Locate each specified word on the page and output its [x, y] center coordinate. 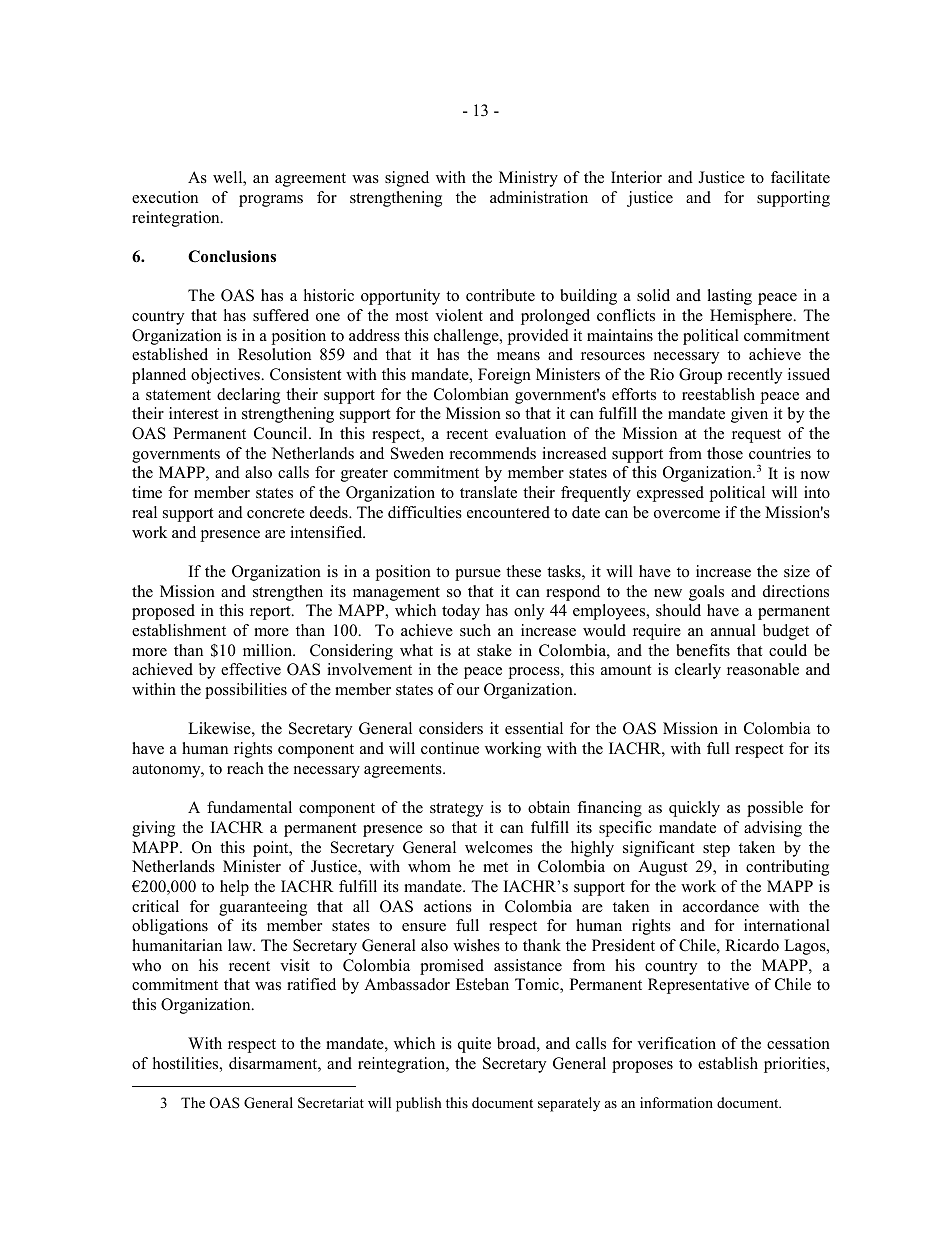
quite [474, 1045]
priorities [796, 1065]
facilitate [800, 177]
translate [488, 492]
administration [539, 197]
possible [775, 809]
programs [271, 201]
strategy [456, 810]
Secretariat [331, 1103]
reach [245, 768]
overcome [687, 514]
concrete [276, 513]
